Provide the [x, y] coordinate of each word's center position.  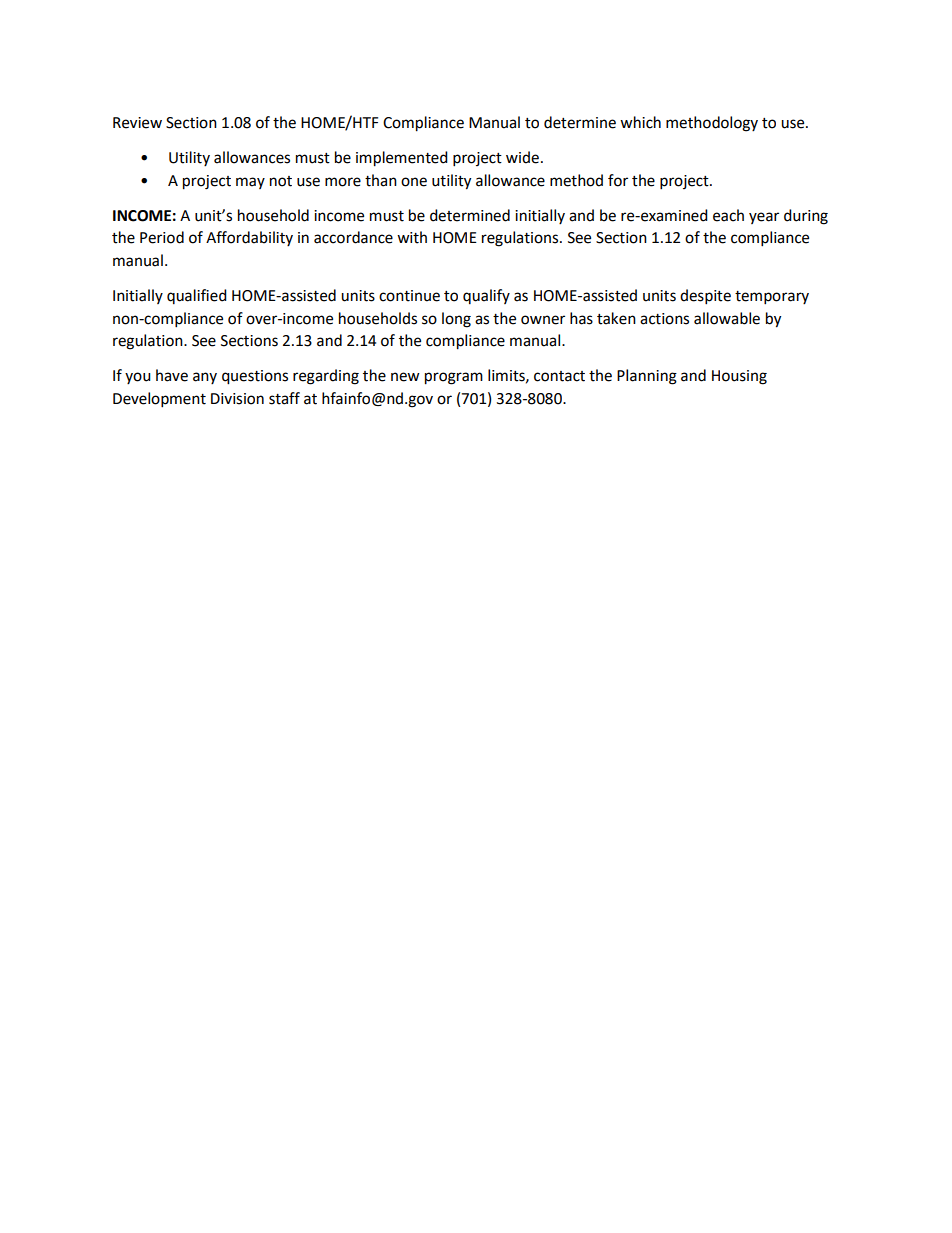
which [640, 122]
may [250, 183]
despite [705, 297]
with [412, 237]
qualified [197, 296]
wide [522, 157]
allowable [727, 318]
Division [237, 399]
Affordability [249, 238]
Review [137, 123]
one [414, 182]
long [456, 320]
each [728, 215]
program [454, 378]
